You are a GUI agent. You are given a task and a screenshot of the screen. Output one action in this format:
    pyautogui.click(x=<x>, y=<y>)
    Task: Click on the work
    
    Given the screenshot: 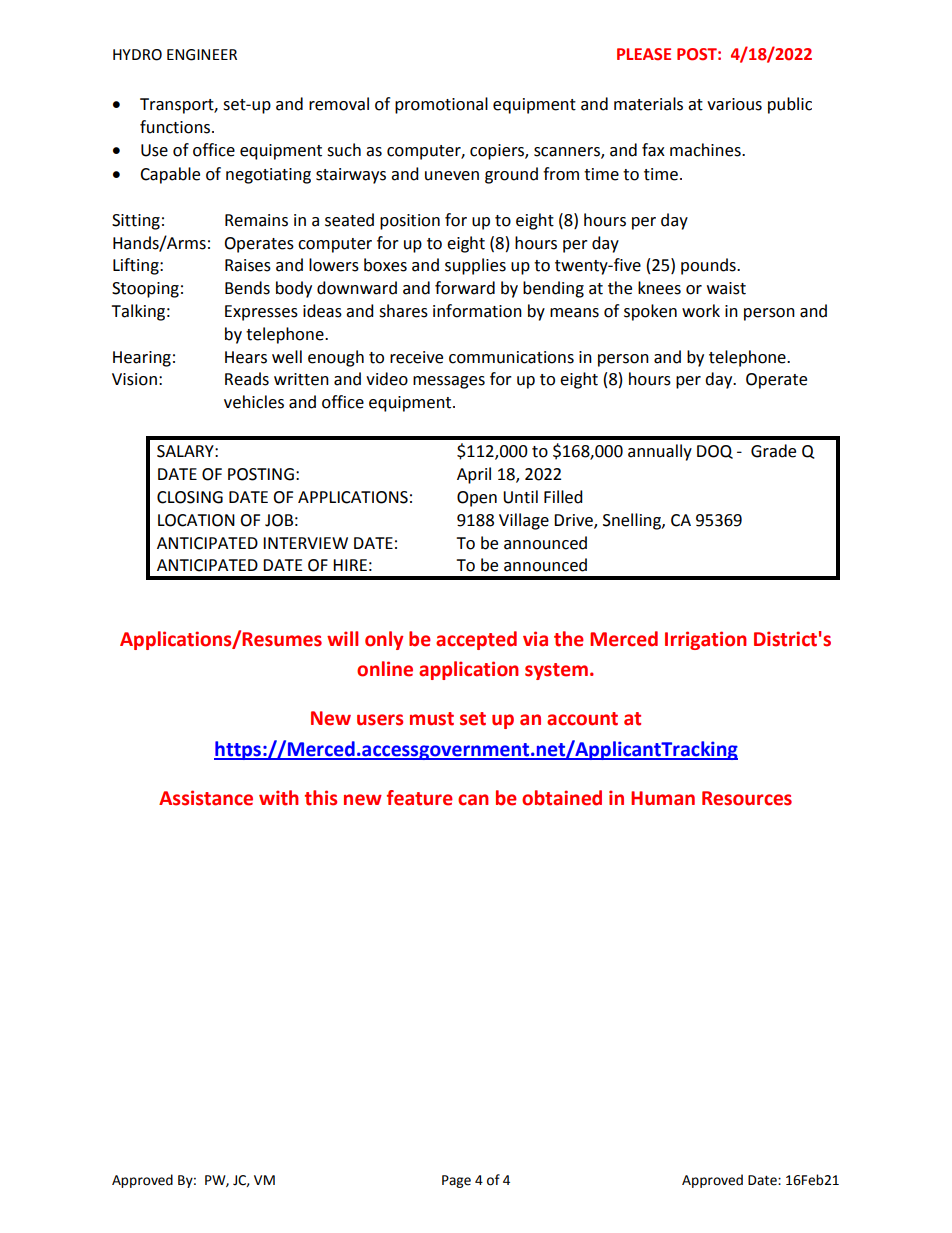 What is the action you would take?
    pyautogui.click(x=701, y=311)
